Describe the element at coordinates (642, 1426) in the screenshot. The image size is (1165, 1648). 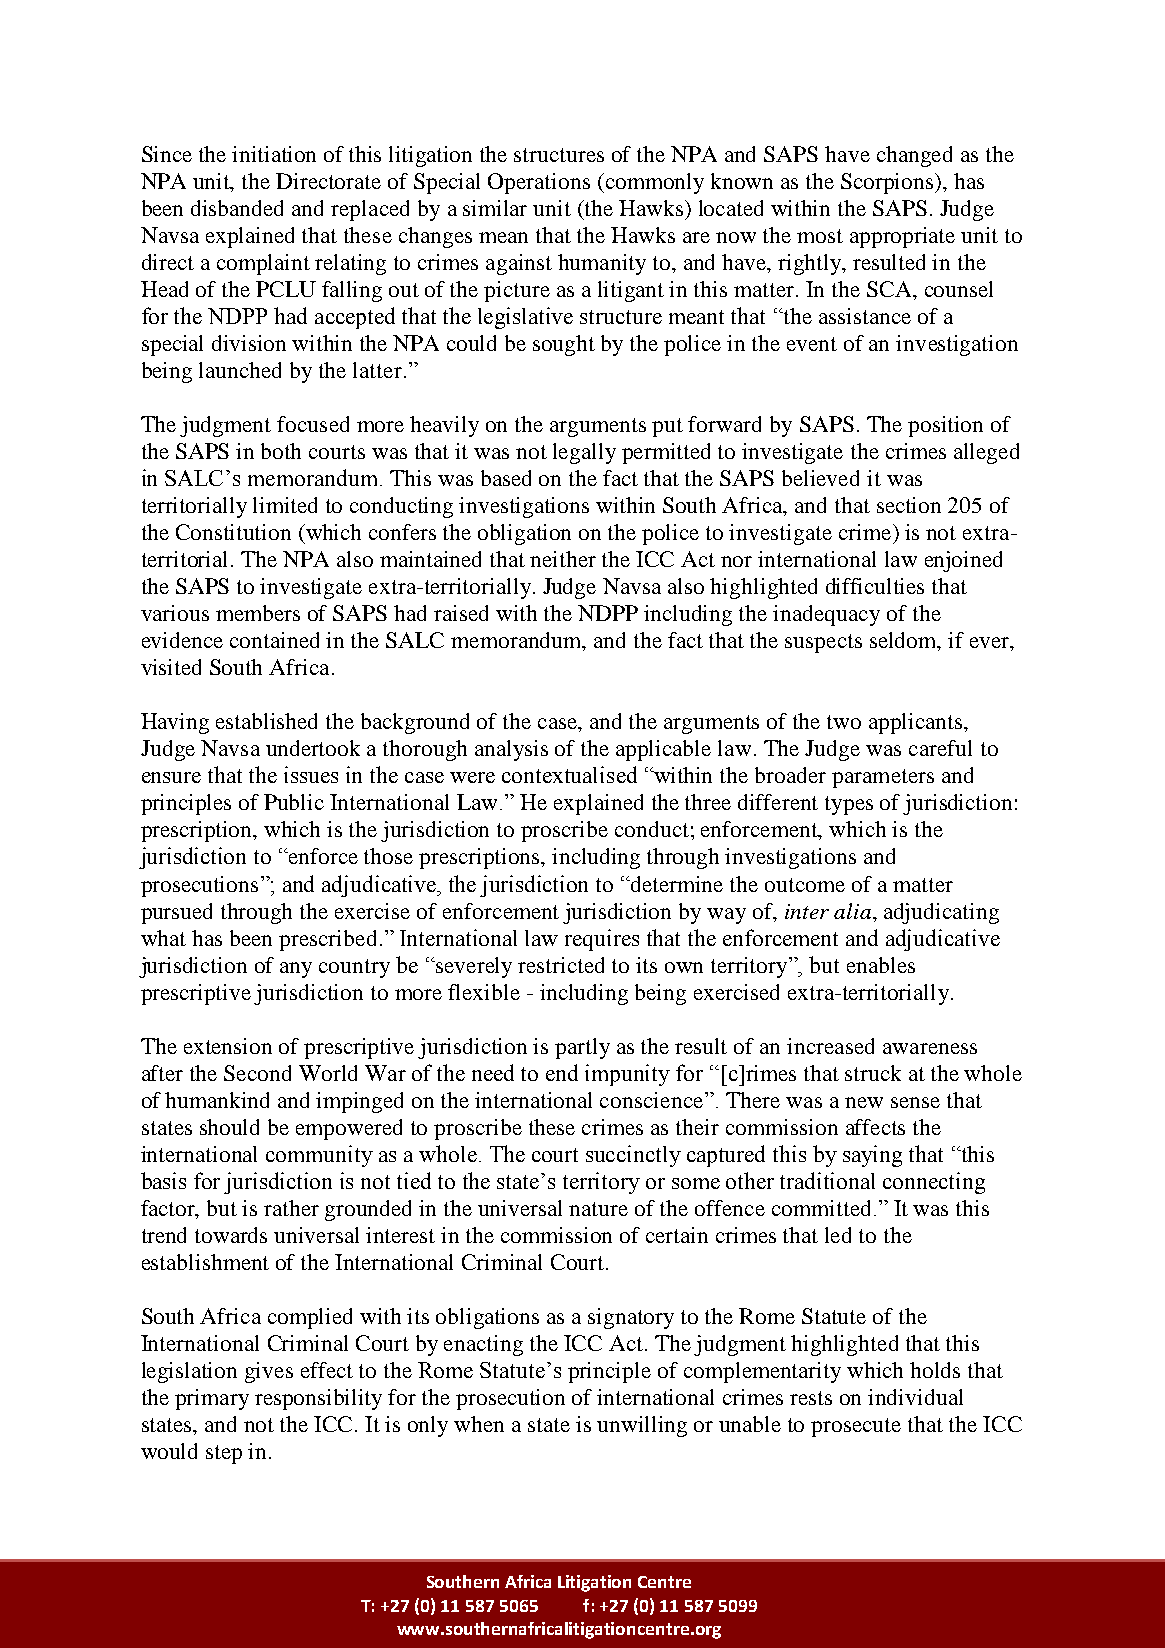
I see `unwilling` at that location.
